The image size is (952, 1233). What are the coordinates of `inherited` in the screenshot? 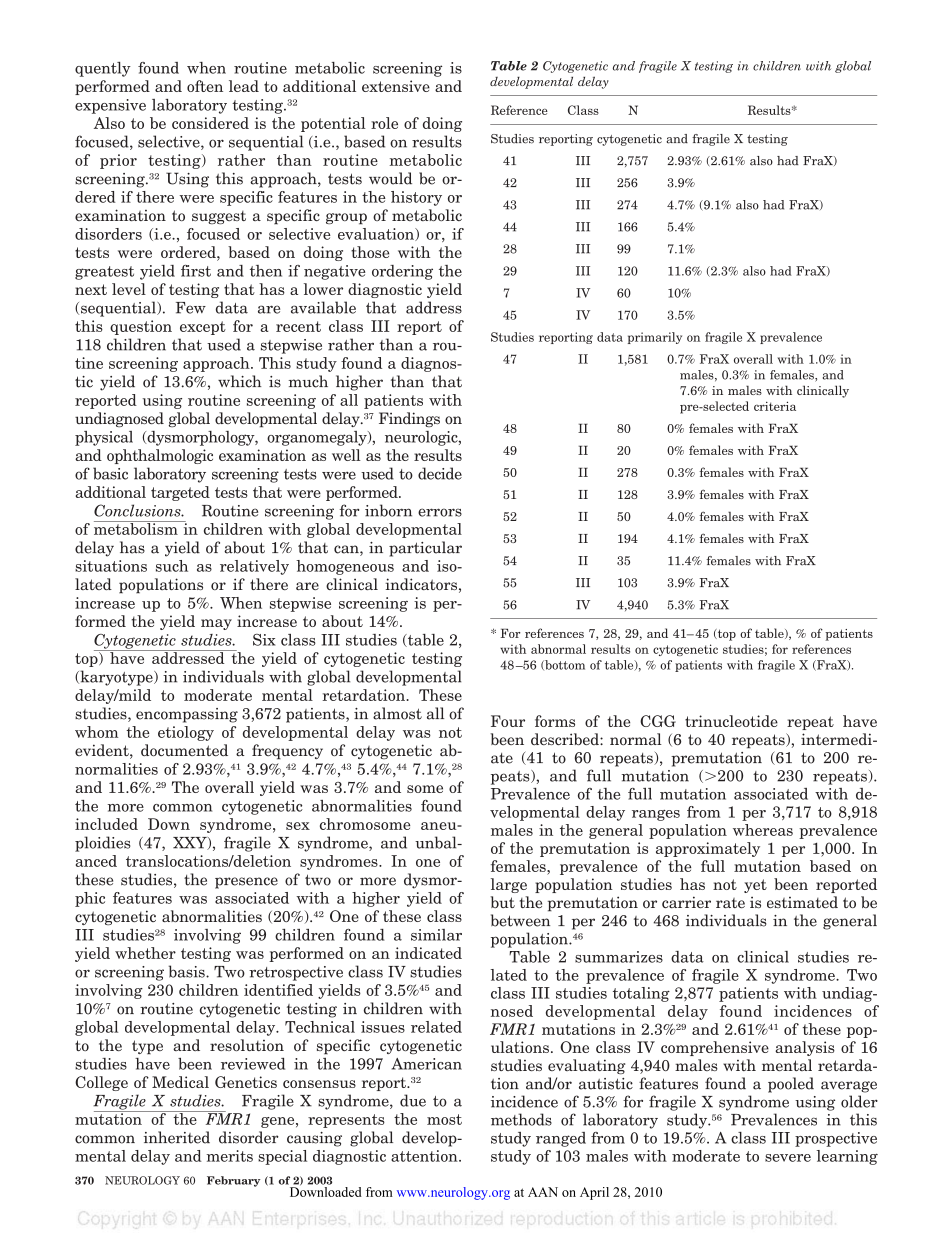 It's located at (177, 1137).
